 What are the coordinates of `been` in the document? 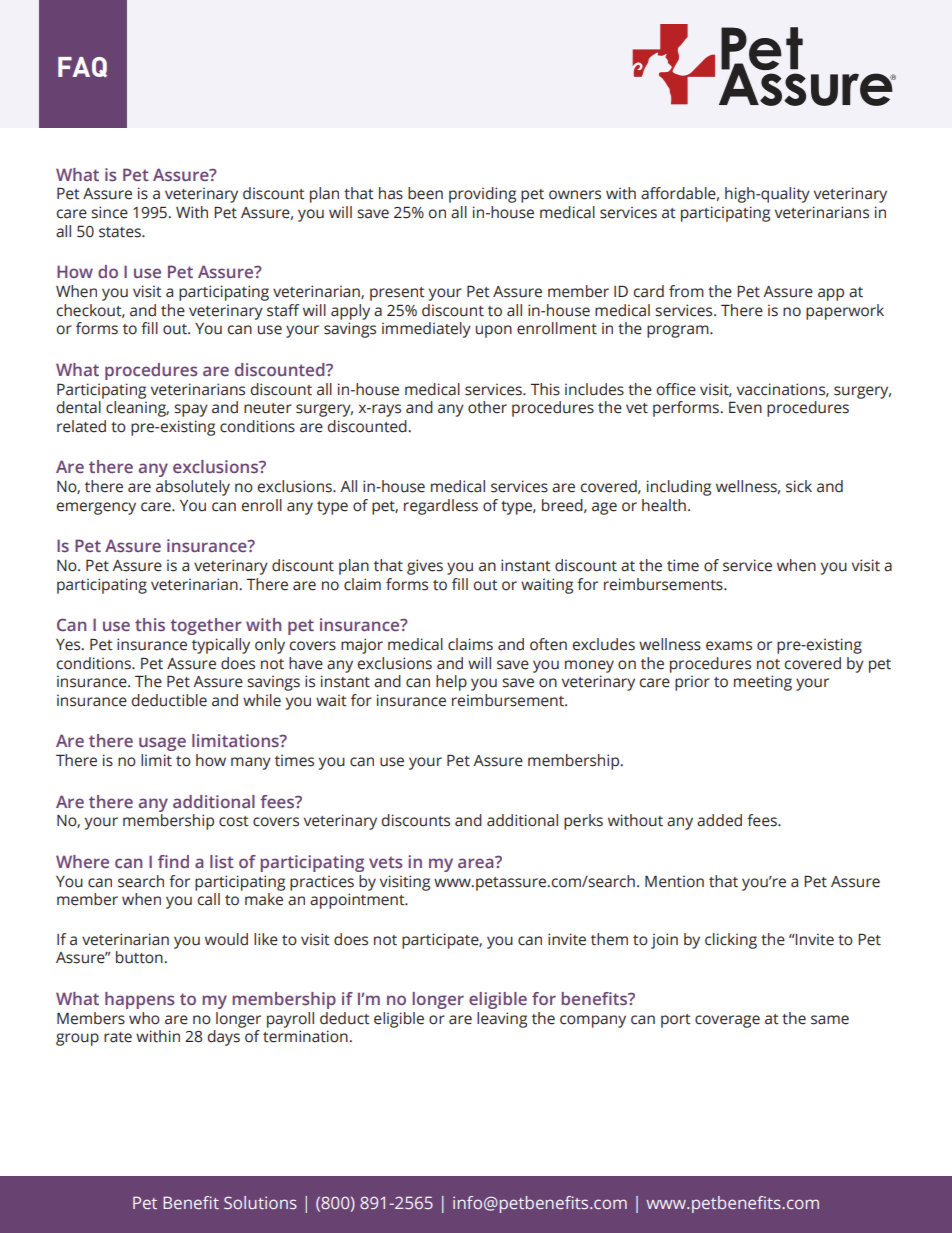 It's located at (425, 193).
